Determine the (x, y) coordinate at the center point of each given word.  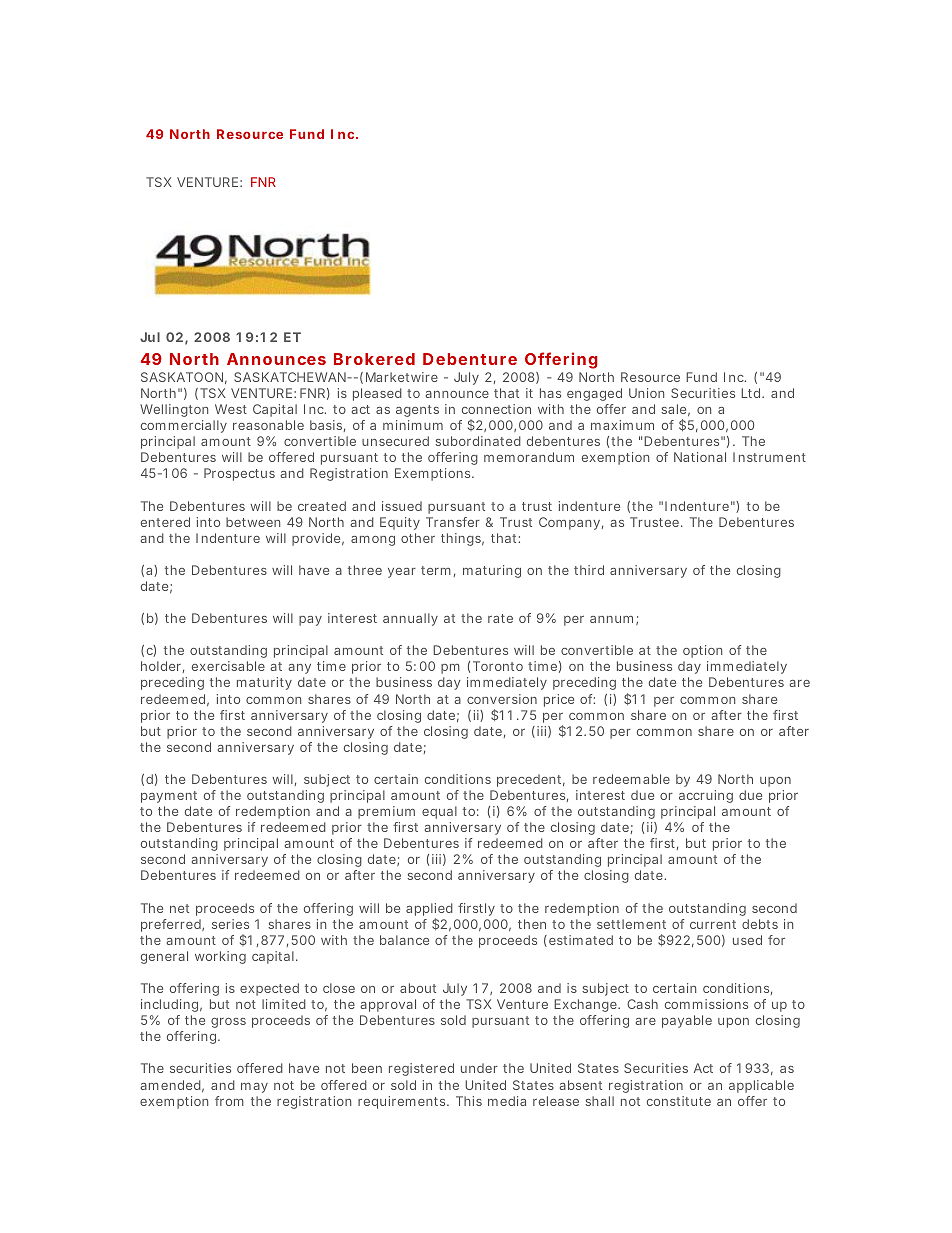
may (254, 1088)
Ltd (750, 393)
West (231, 409)
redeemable (631, 779)
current (713, 924)
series (230, 924)
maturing (492, 571)
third (589, 570)
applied (429, 911)
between (253, 522)
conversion (502, 699)
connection (496, 409)
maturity (264, 683)
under (479, 1068)
